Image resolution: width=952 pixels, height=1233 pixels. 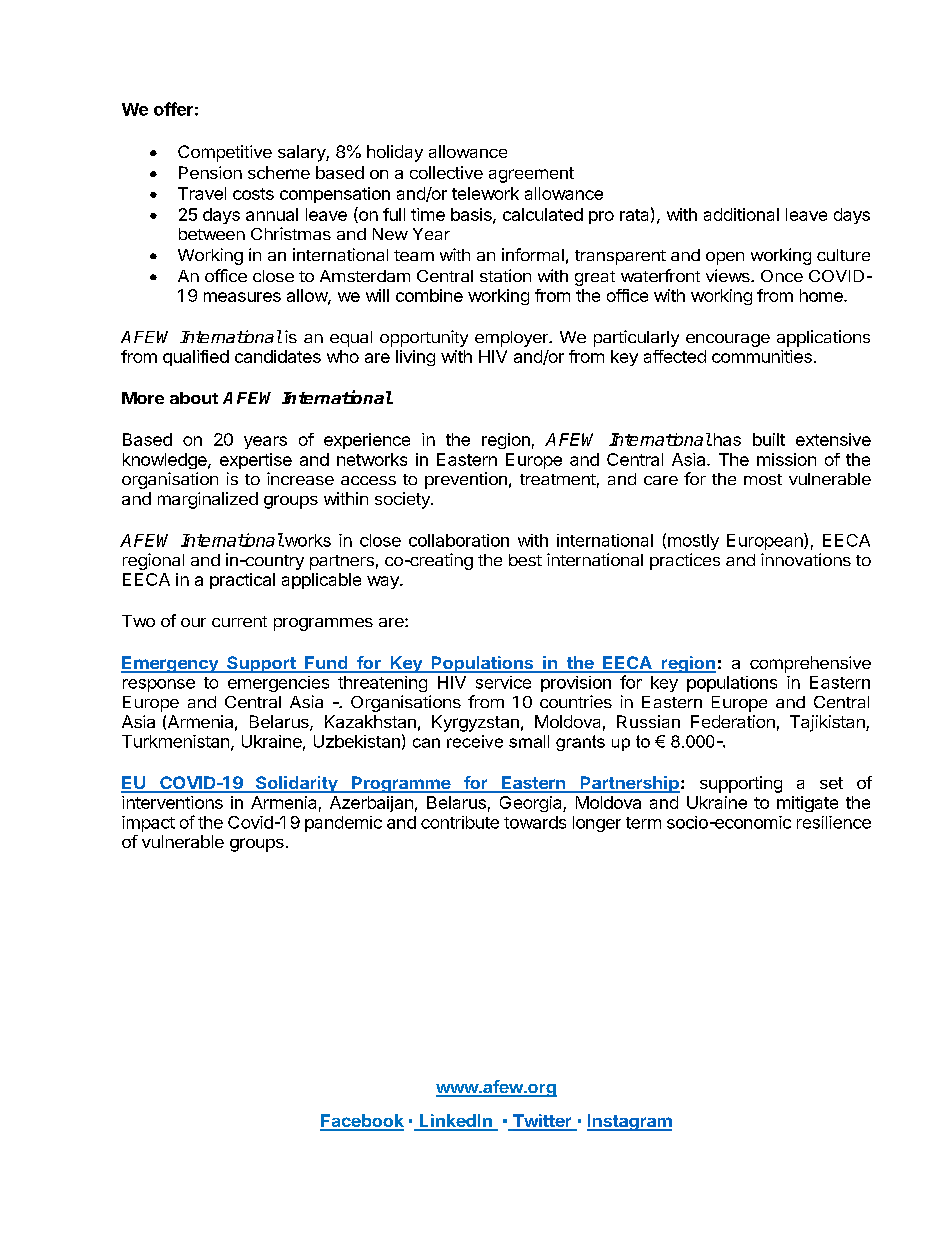 What do you see at coordinates (762, 356) in the document?
I see `communities` at bounding box center [762, 356].
